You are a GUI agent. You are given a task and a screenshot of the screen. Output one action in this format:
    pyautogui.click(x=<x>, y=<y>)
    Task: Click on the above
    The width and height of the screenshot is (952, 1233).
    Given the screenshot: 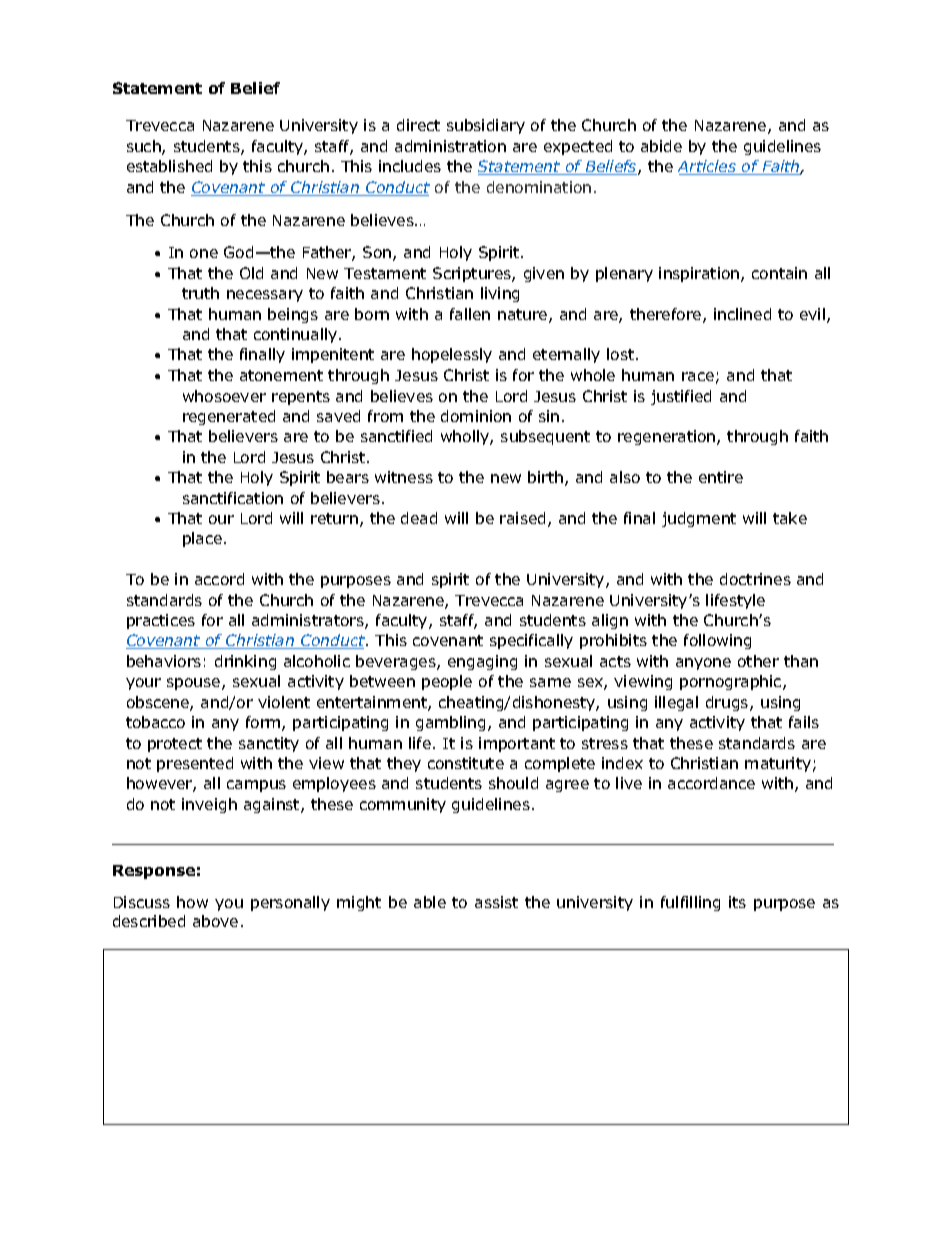 What is the action you would take?
    pyautogui.click(x=215, y=921)
